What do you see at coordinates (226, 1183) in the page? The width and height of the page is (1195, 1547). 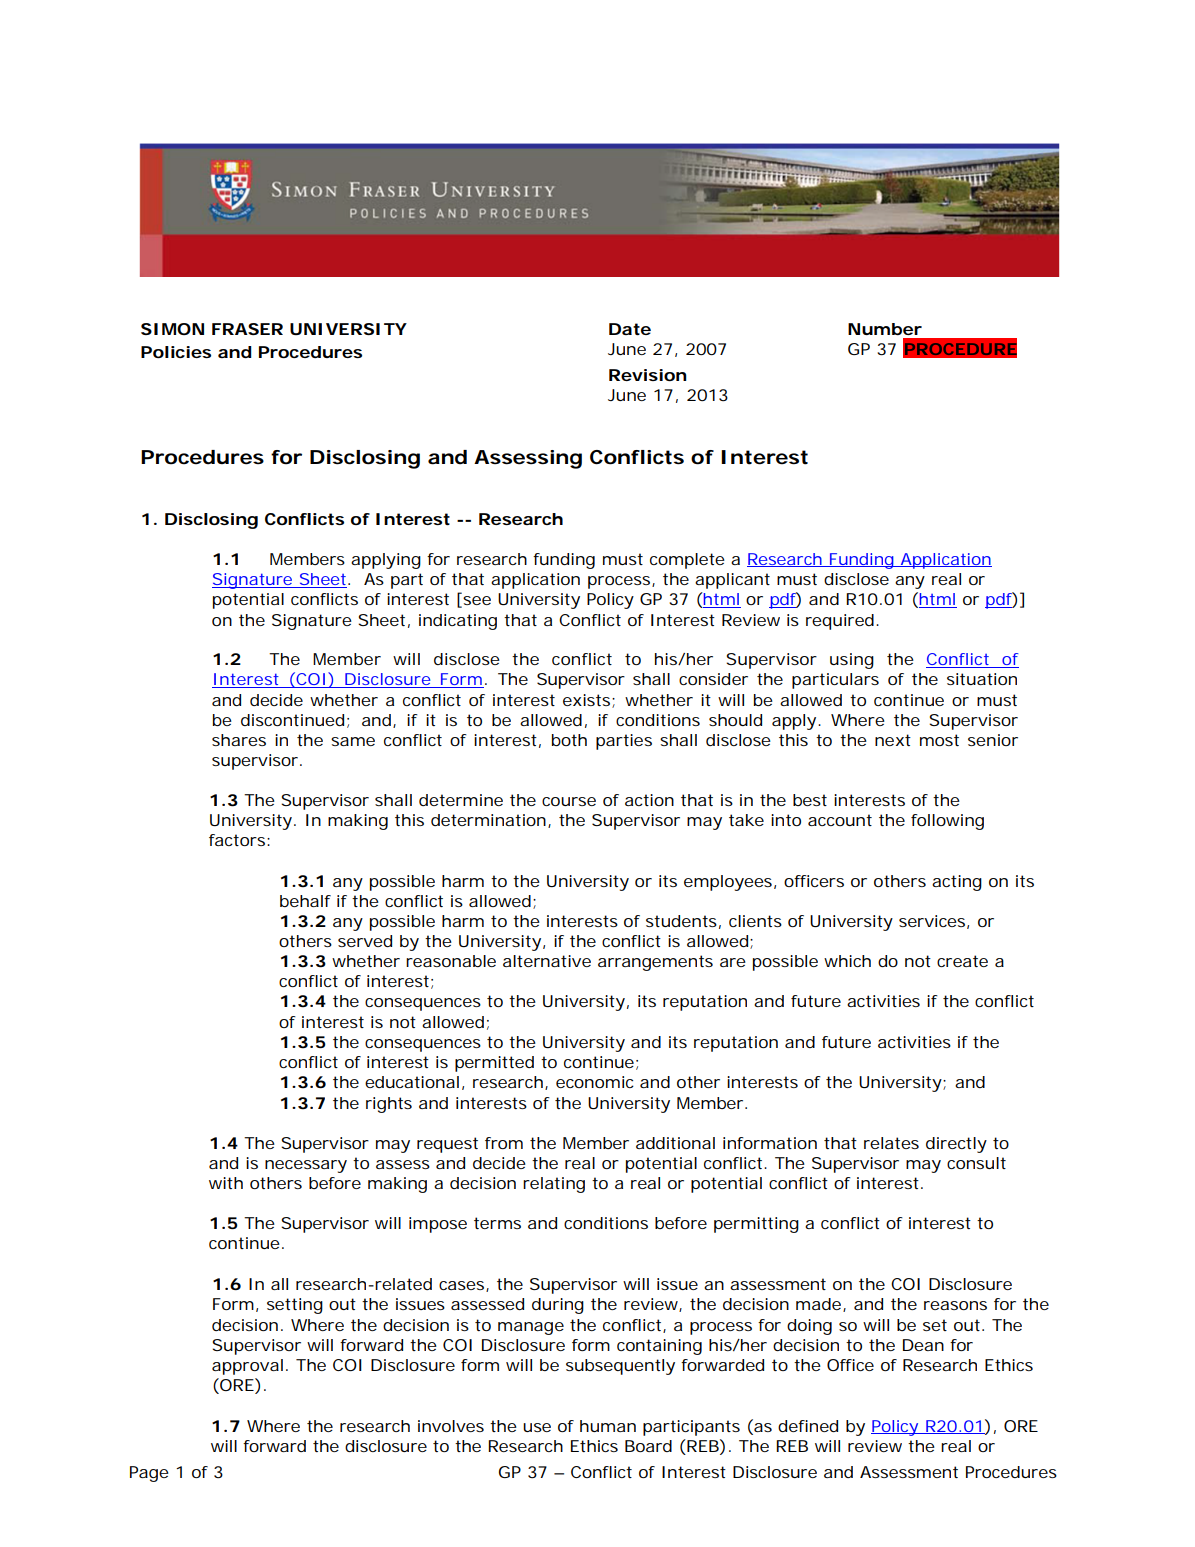 I see `with` at bounding box center [226, 1183].
